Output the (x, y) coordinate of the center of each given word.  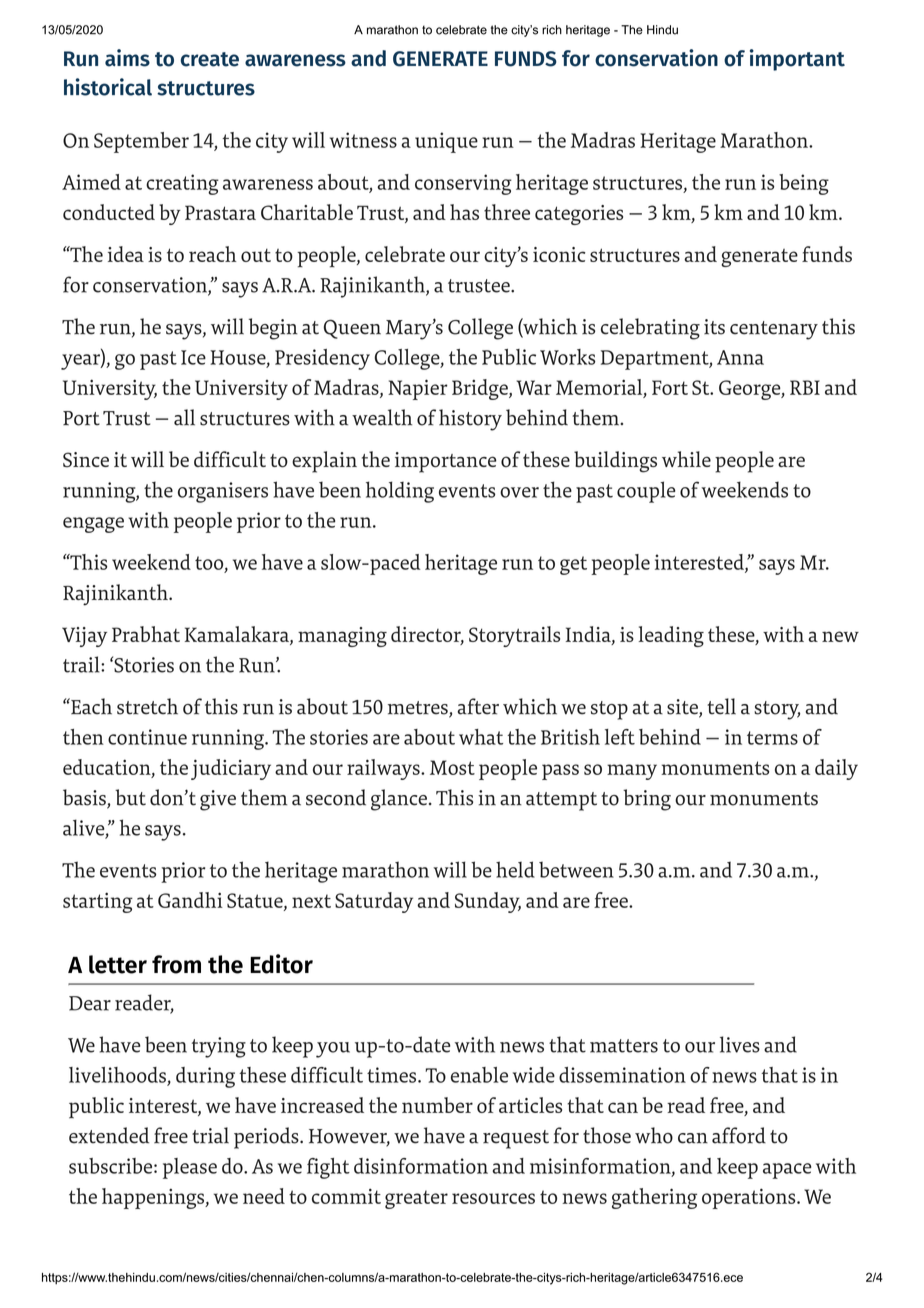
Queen (352, 329)
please (190, 1168)
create (210, 59)
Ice (193, 357)
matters (624, 1046)
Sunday (488, 902)
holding (400, 492)
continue (147, 737)
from (176, 964)
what (481, 737)
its (714, 327)
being (804, 184)
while (686, 459)
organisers (223, 492)
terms (772, 738)
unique (446, 142)
